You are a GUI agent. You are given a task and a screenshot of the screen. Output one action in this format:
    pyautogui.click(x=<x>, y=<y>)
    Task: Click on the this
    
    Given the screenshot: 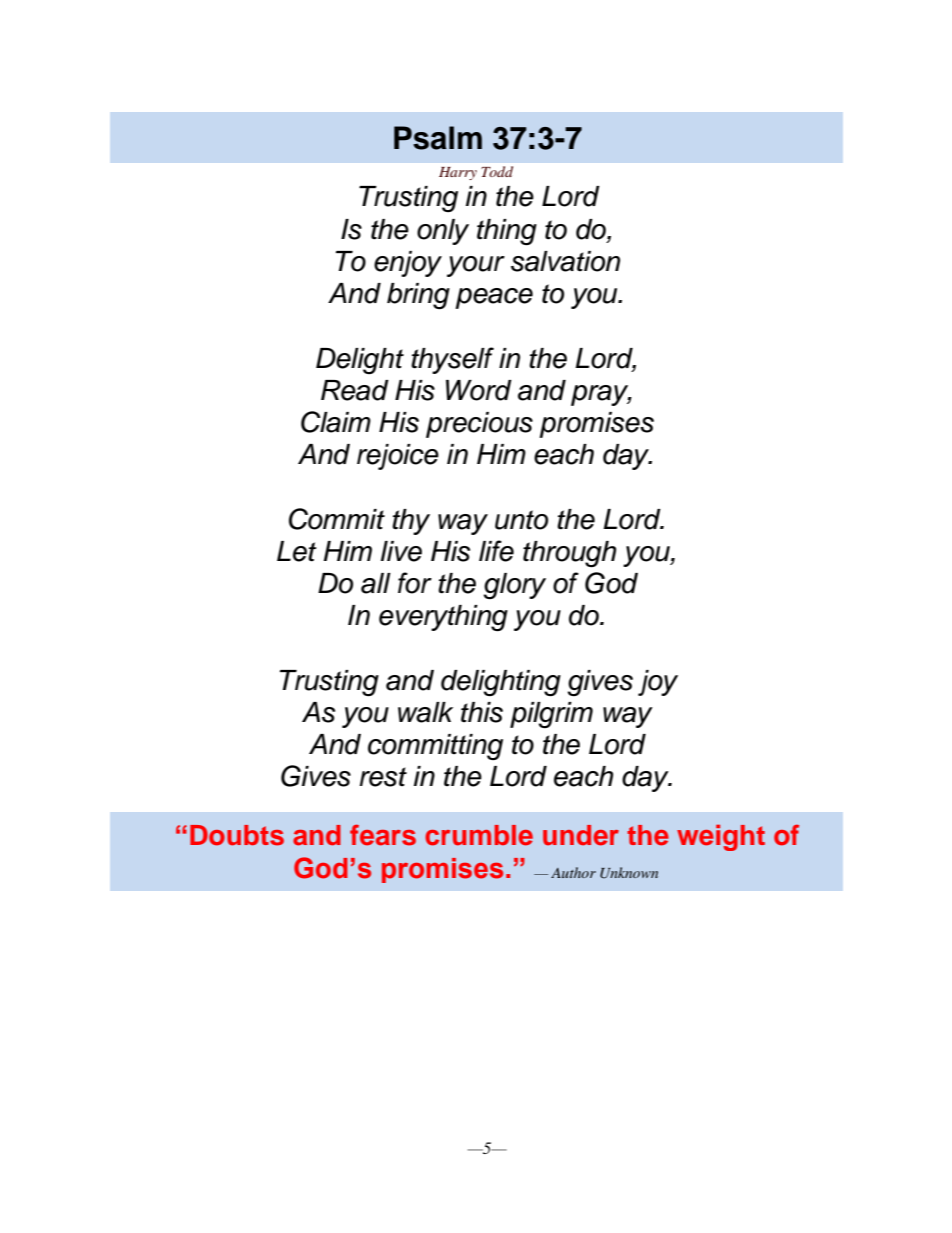 What is the action you would take?
    pyautogui.click(x=482, y=712)
